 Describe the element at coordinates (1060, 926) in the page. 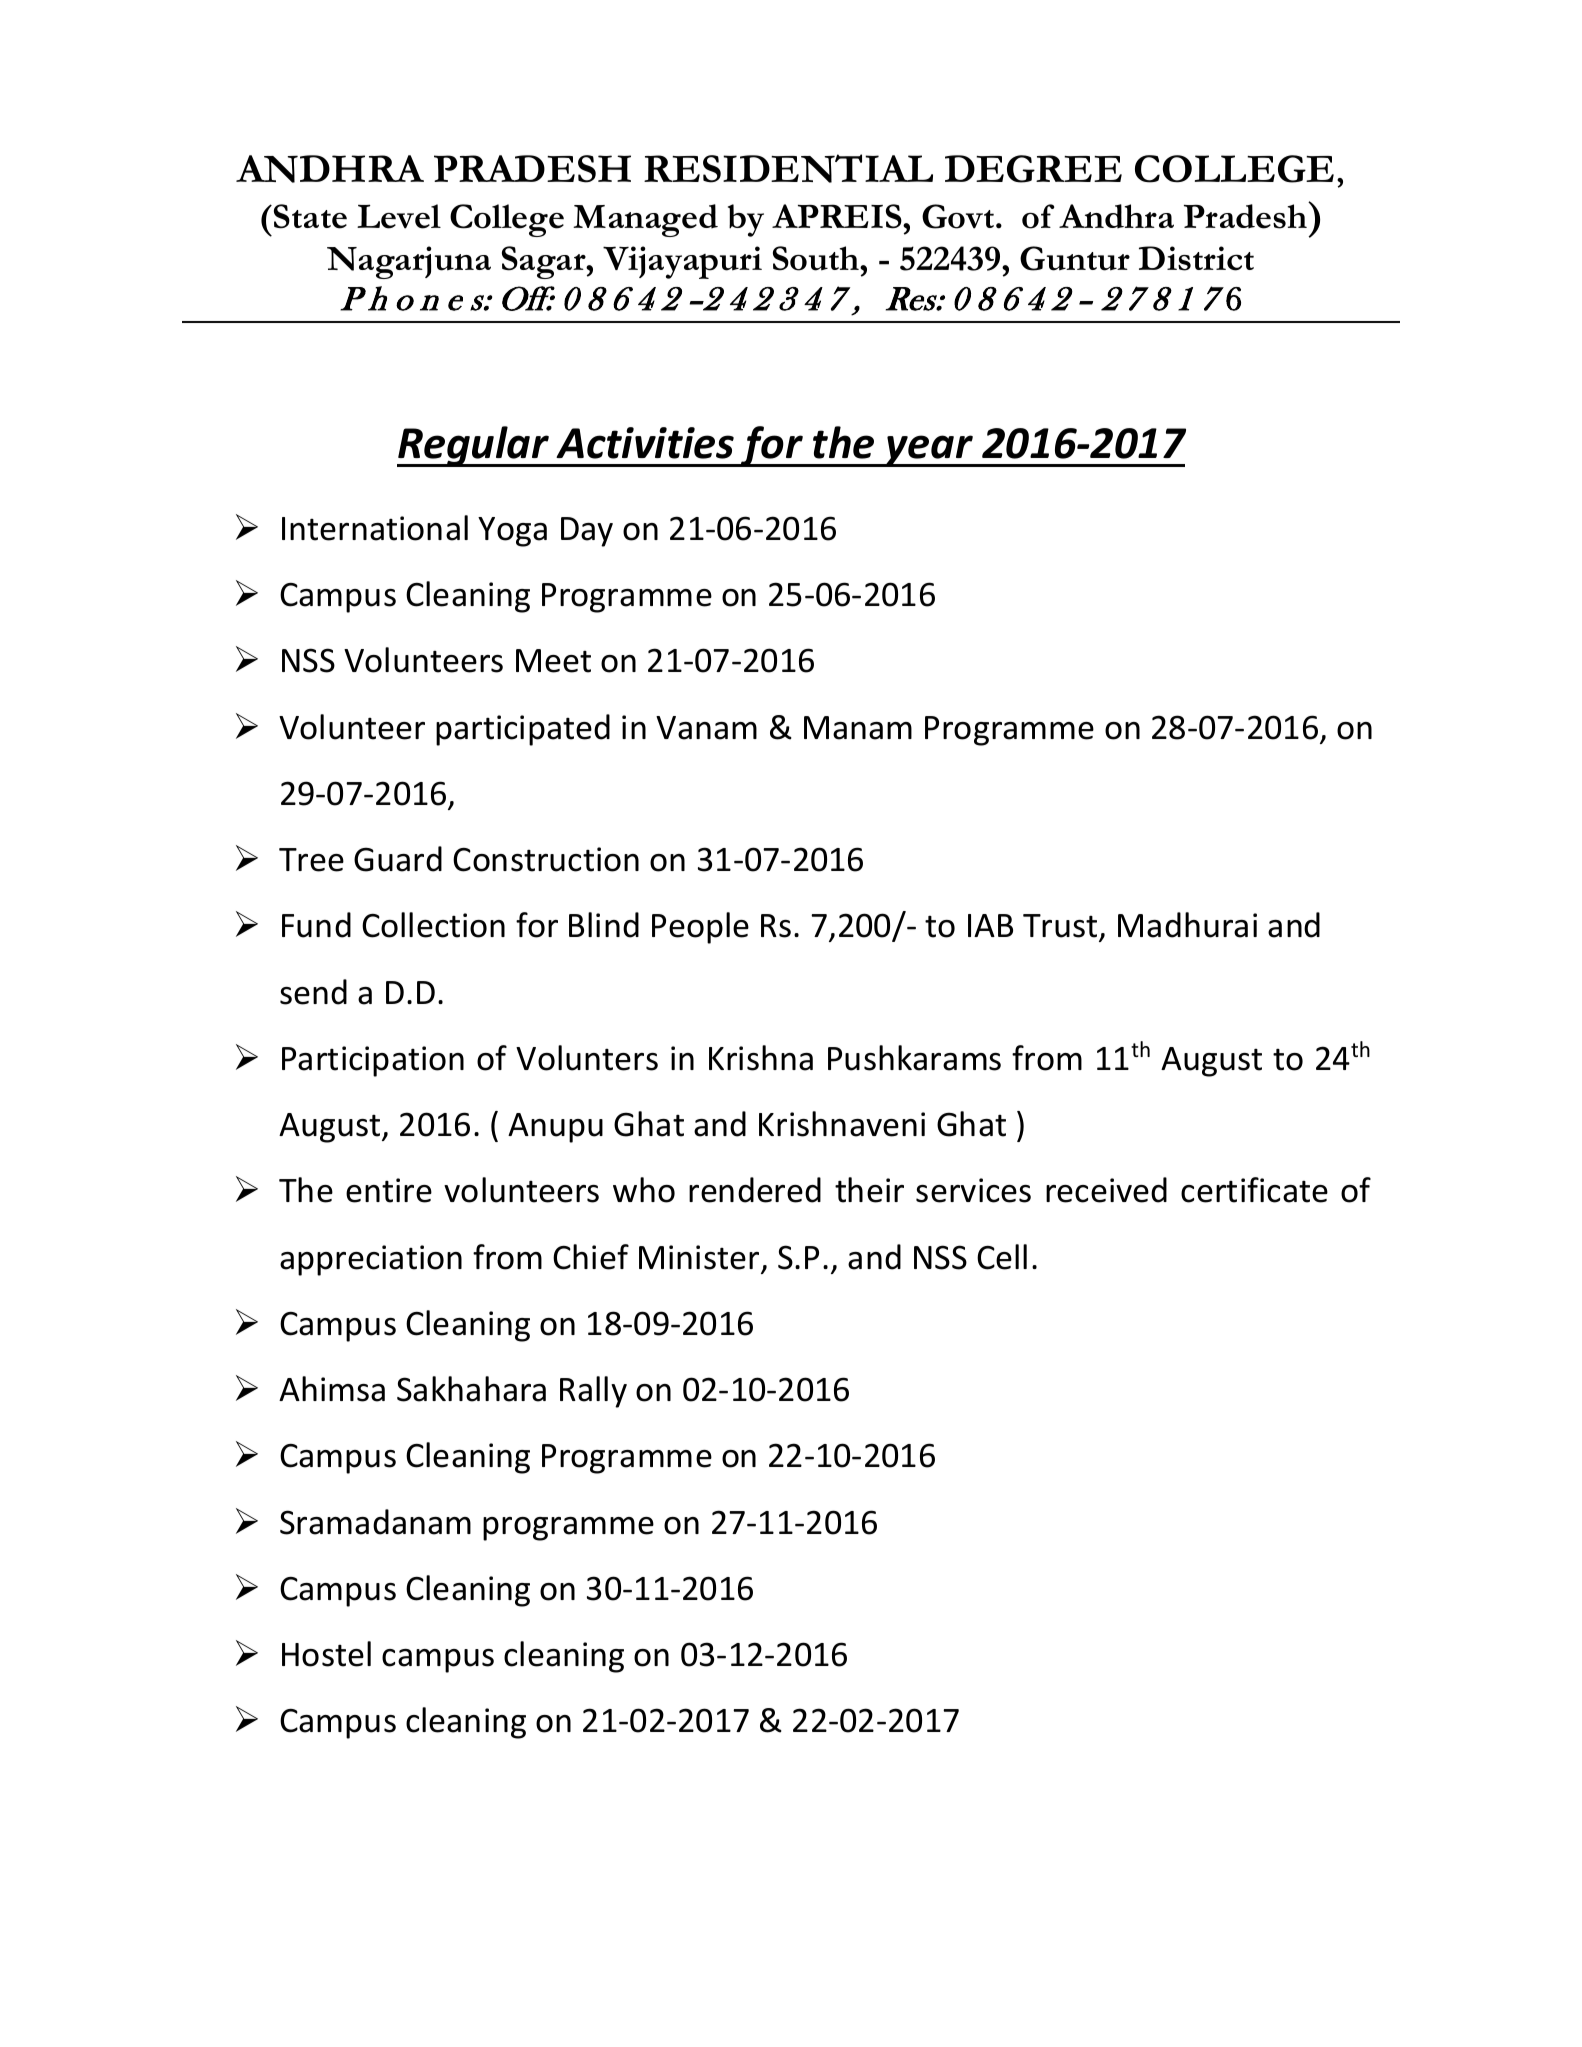

I see `Trust` at that location.
